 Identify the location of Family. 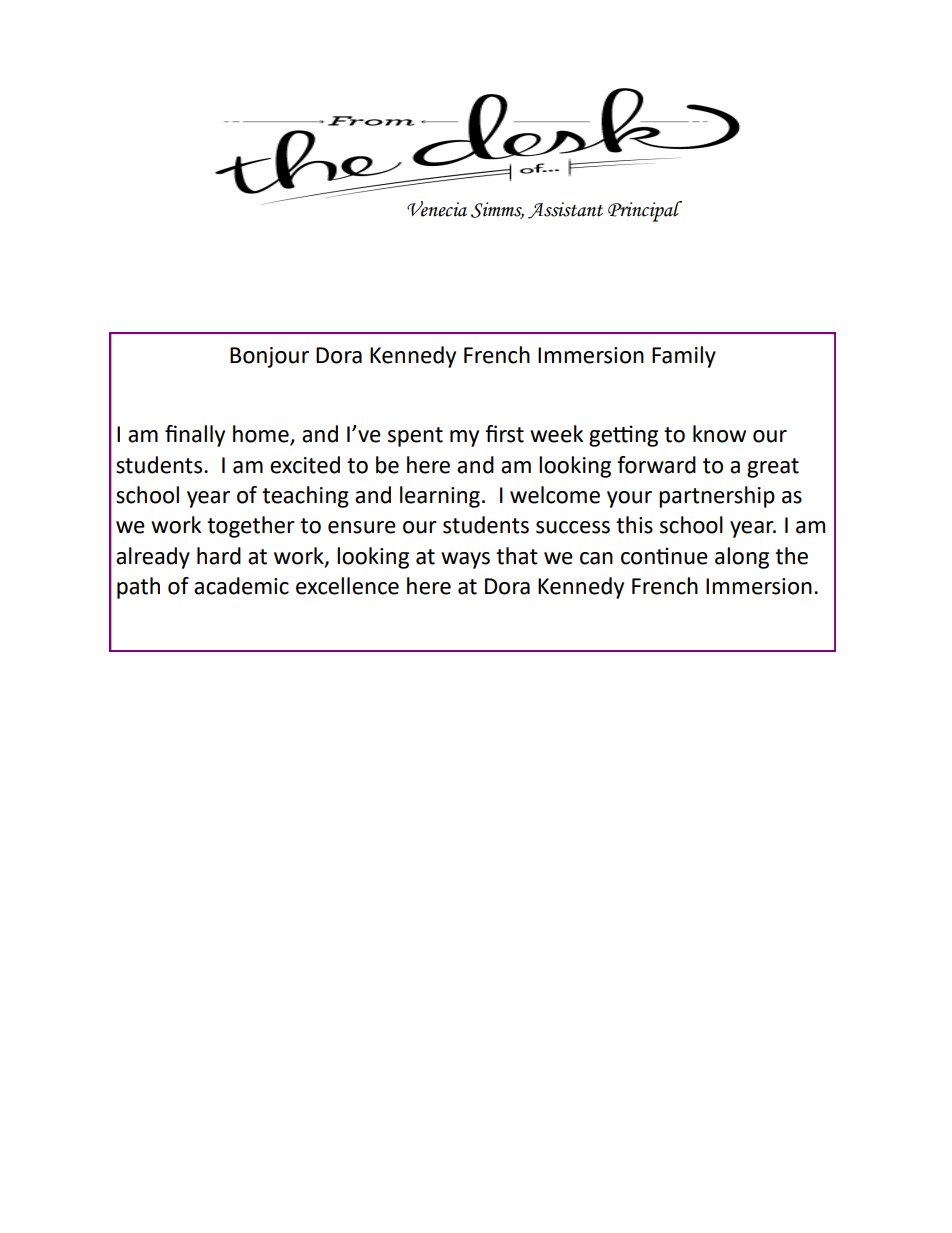
(684, 357).
